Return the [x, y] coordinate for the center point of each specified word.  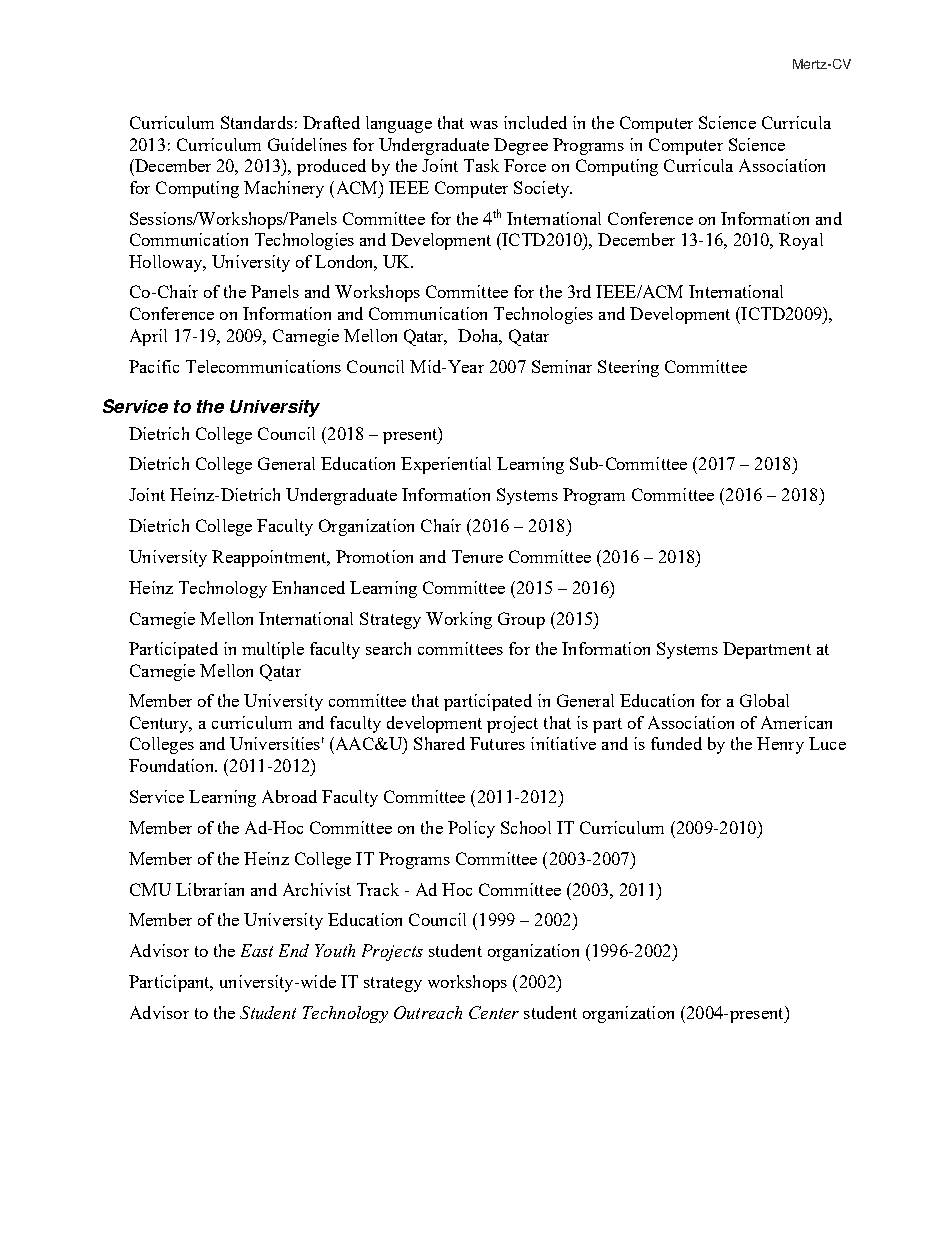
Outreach [428, 1012]
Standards [257, 122]
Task [481, 165]
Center [494, 1012]
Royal [801, 241]
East [257, 950]
